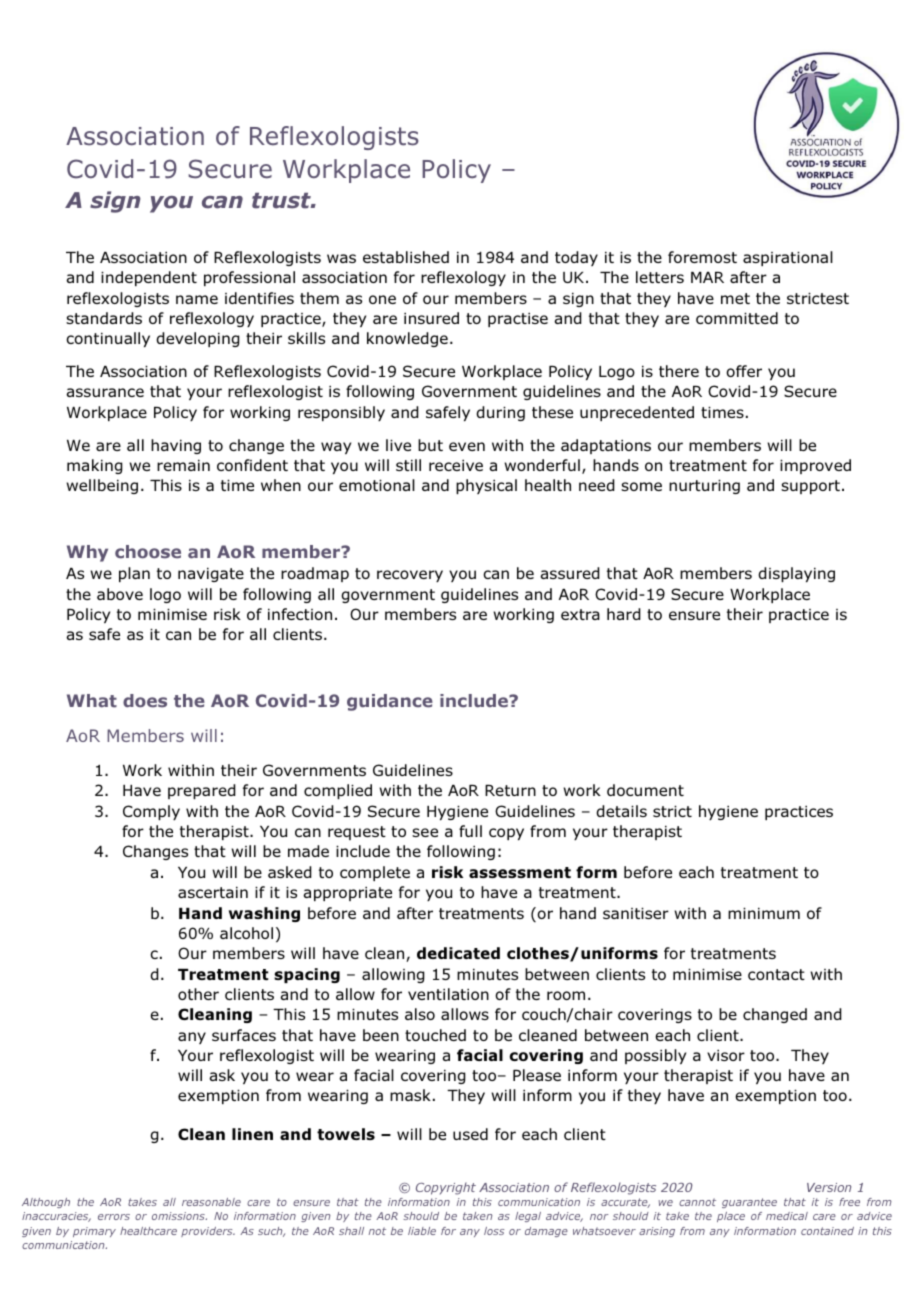 The height and width of the document is (1308, 924). I want to click on guarantee, so click(749, 1203).
